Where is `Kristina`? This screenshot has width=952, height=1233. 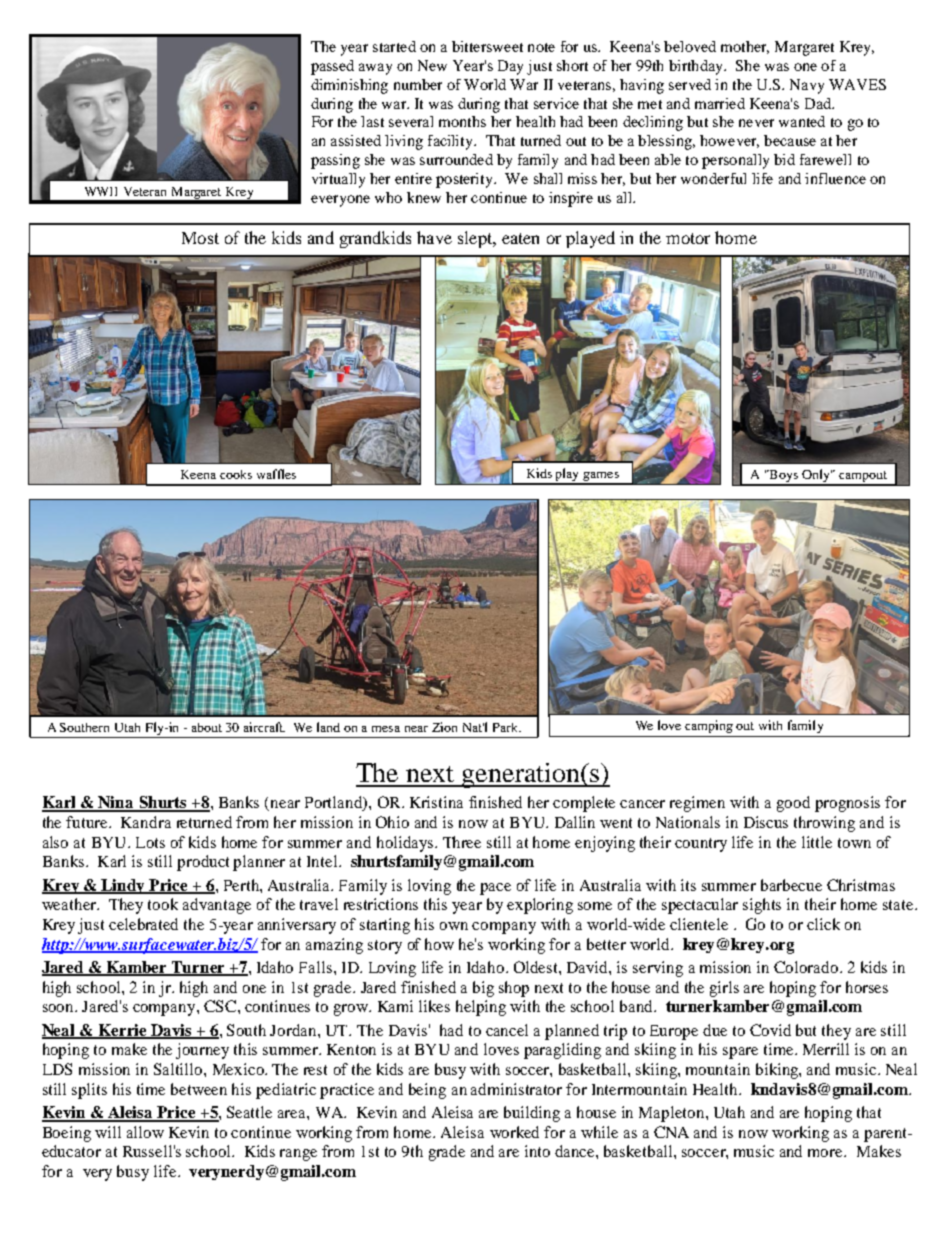
Kristina is located at coordinates (436, 802).
